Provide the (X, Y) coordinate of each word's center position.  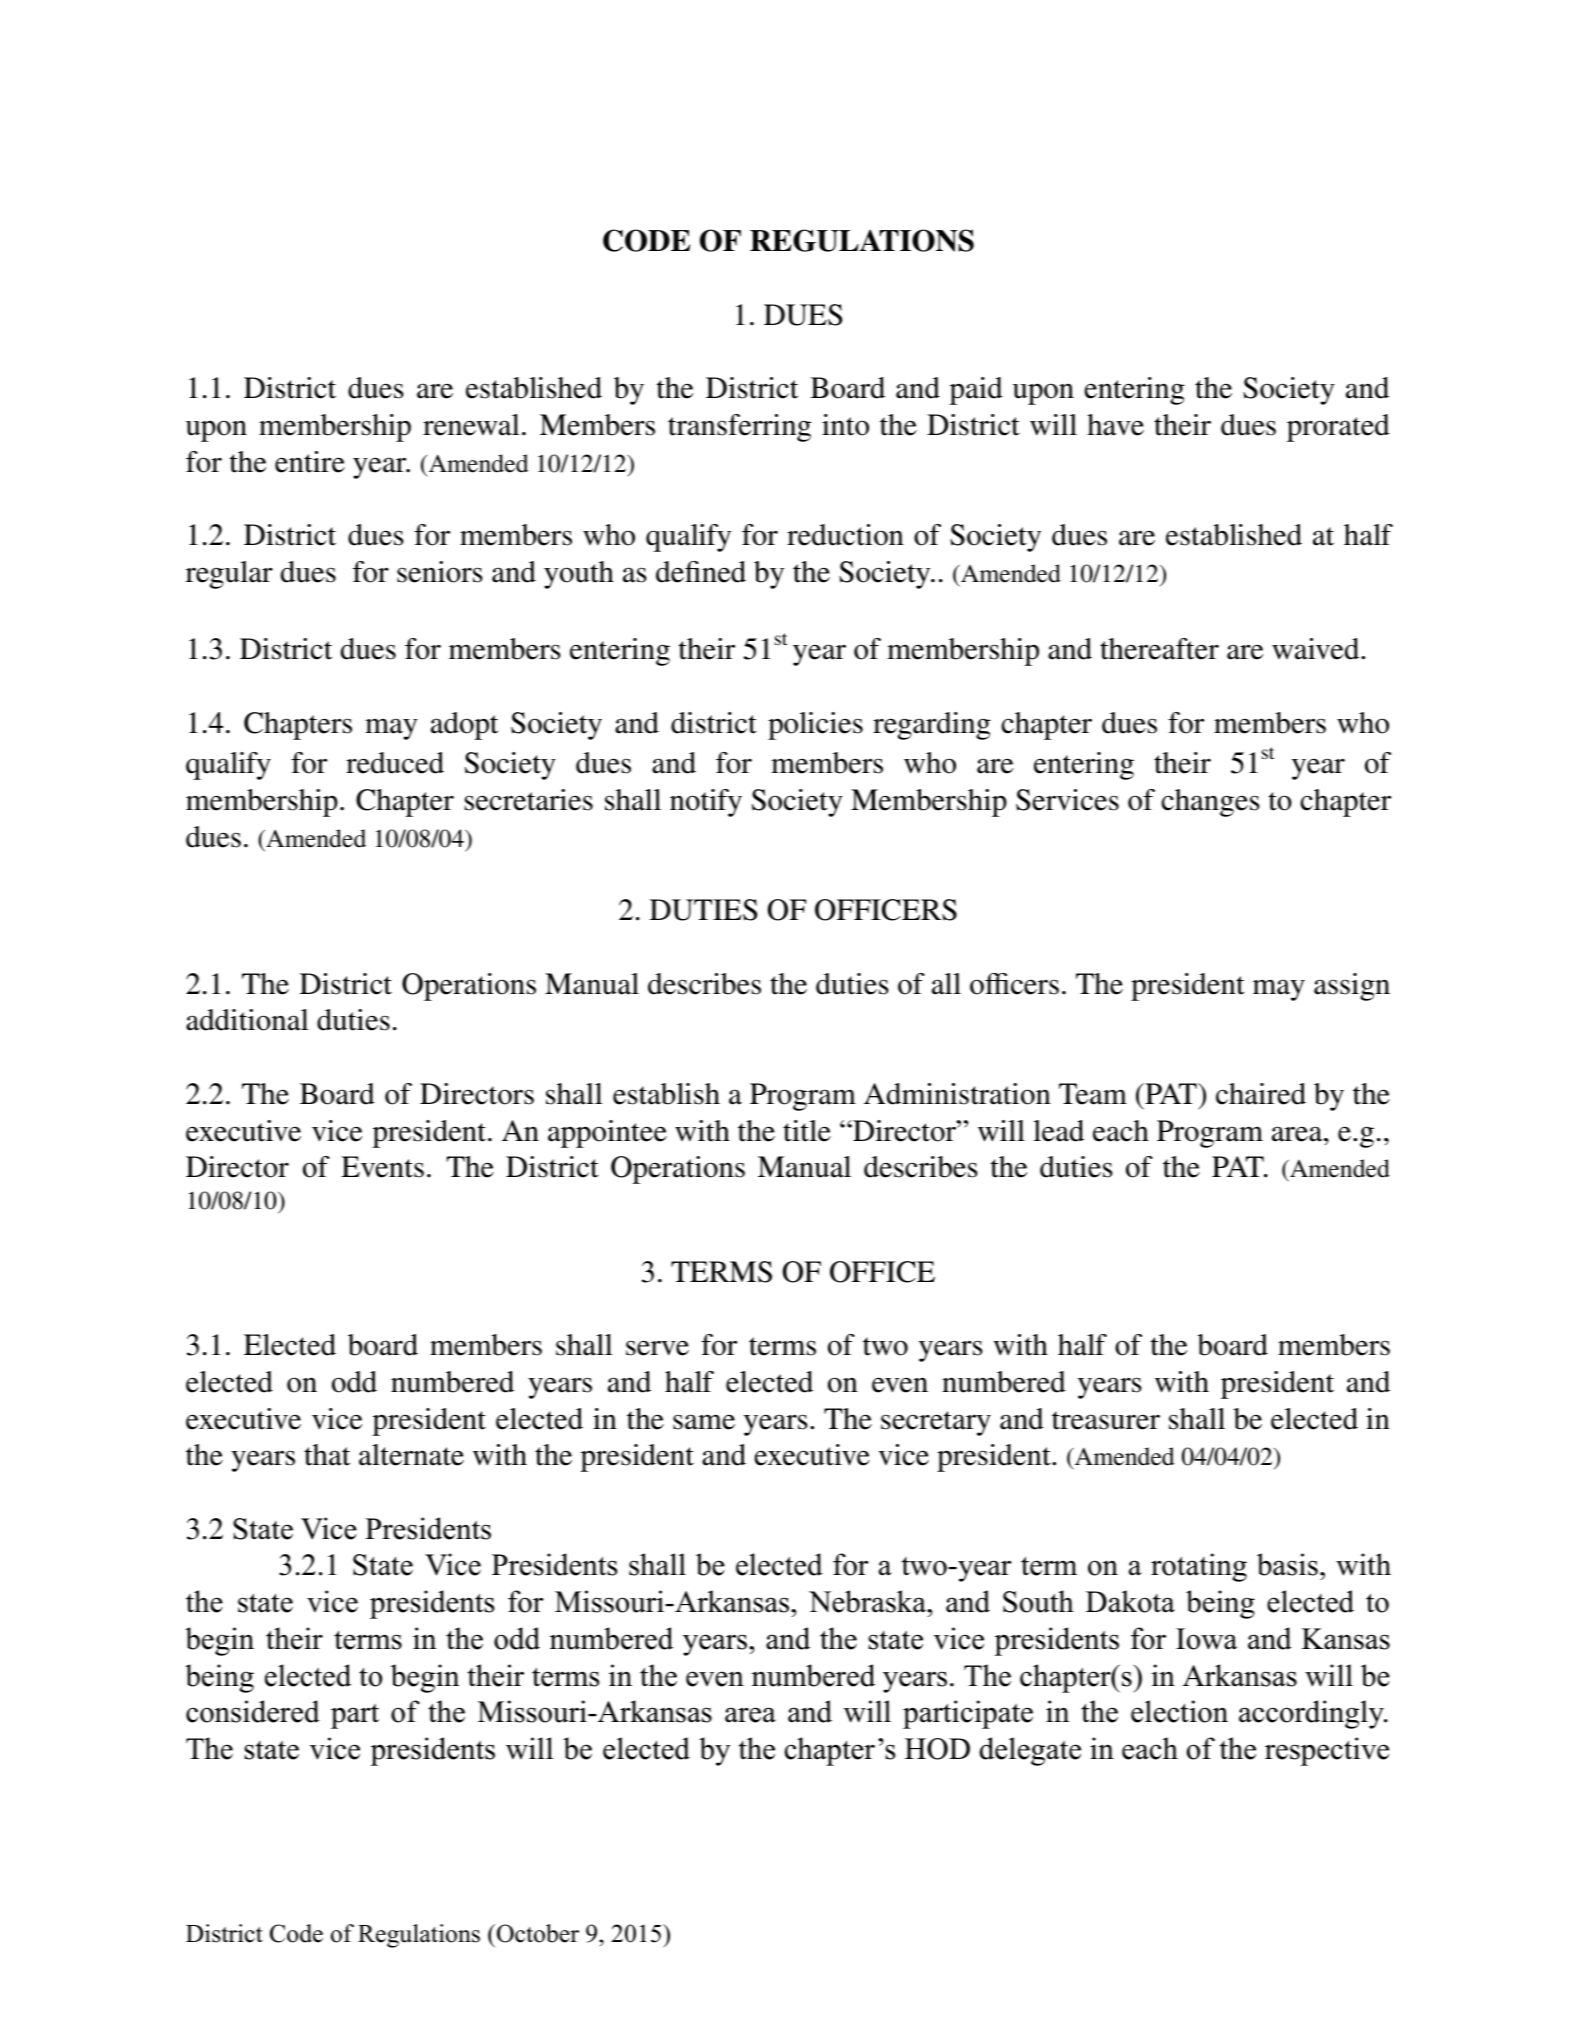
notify (706, 803)
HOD (937, 1749)
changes (1210, 803)
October (536, 1933)
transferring (739, 428)
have (1115, 425)
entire (310, 462)
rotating (1199, 1567)
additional (247, 1020)
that (327, 1455)
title (807, 1131)
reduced (395, 763)
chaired (1261, 1094)
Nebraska (869, 1601)
